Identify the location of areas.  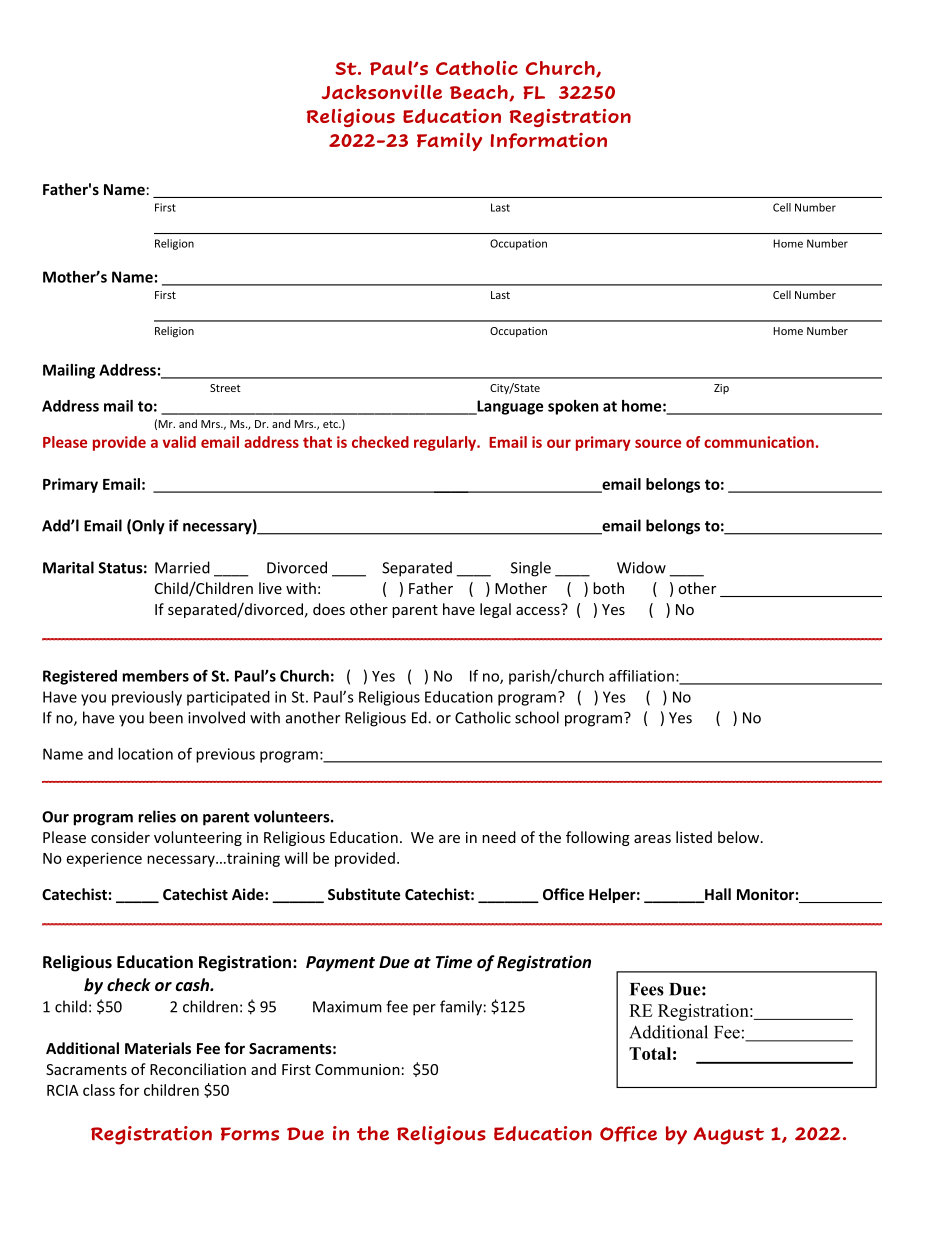
(652, 839).
